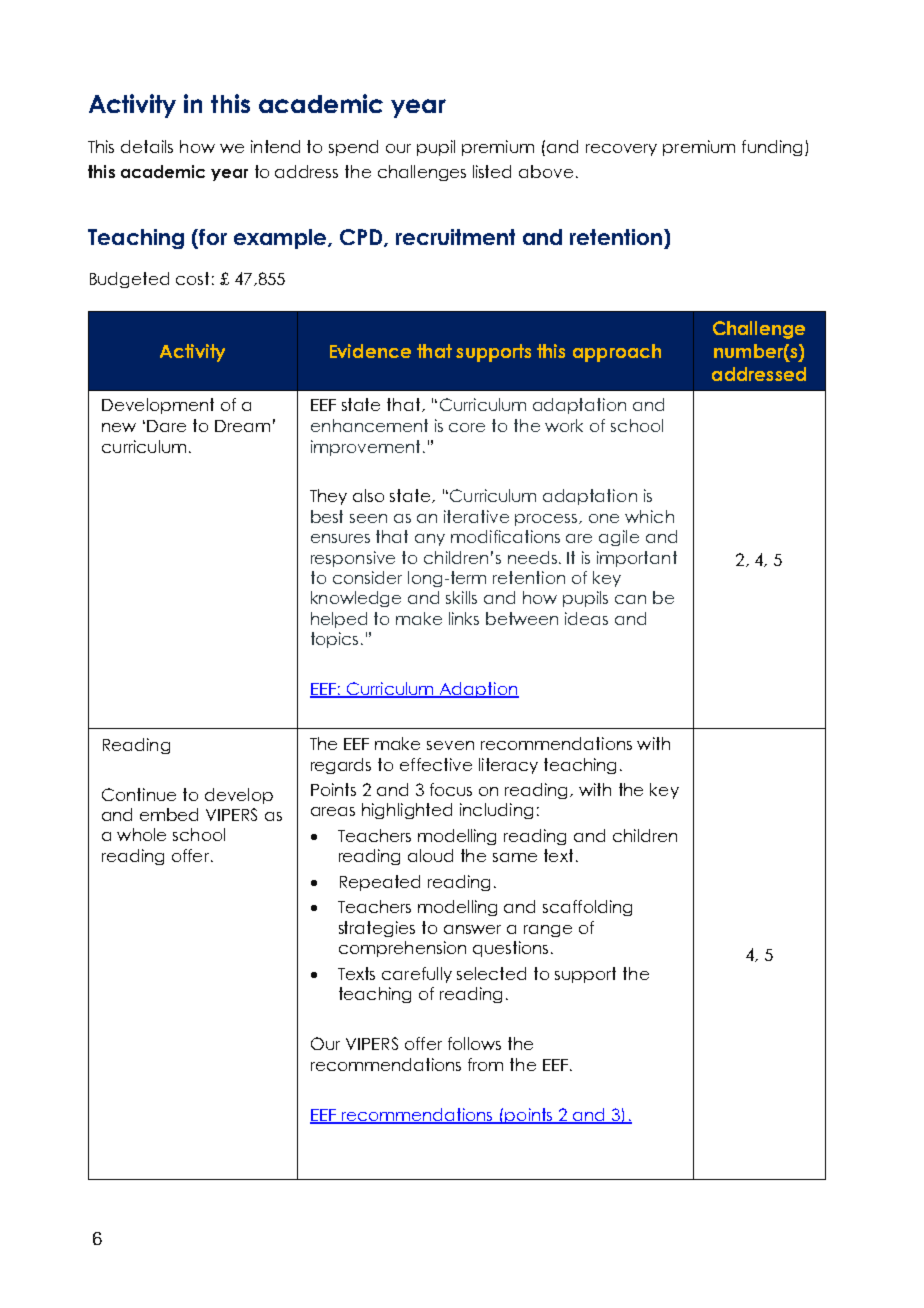  I want to click on strategies, so click(377, 929).
